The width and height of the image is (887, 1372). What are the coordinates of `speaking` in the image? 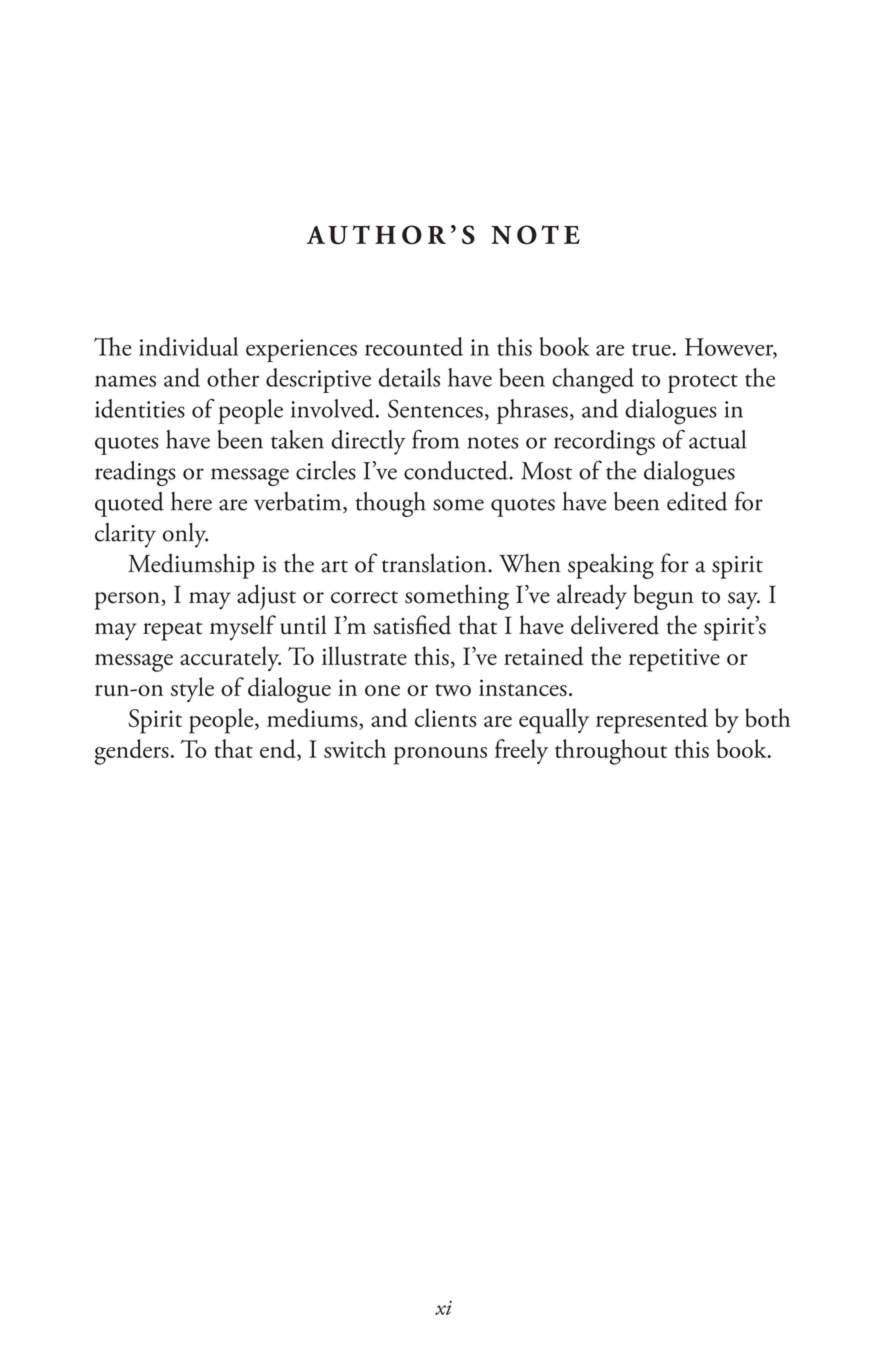 It's located at (611, 566).
